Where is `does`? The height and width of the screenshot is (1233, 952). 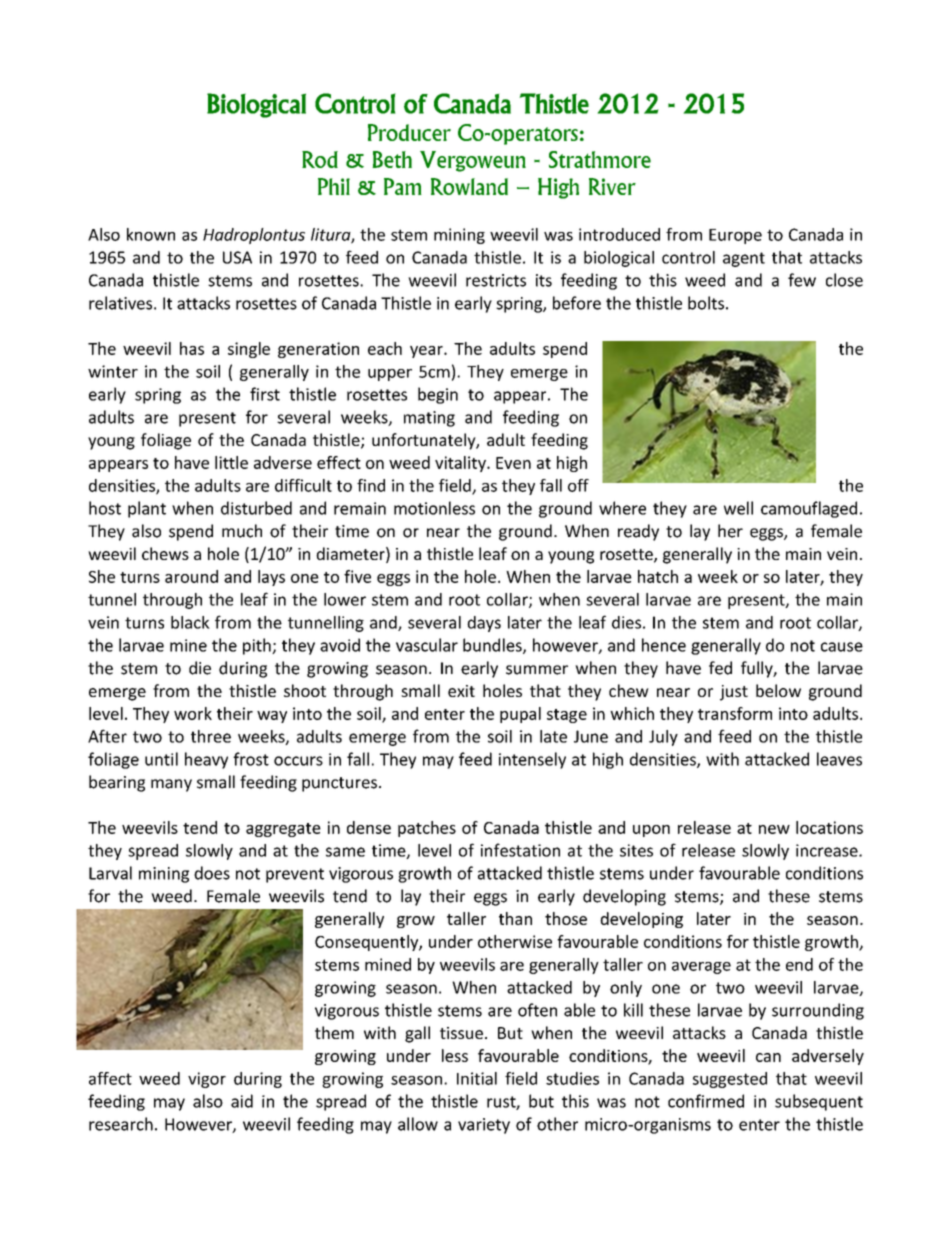
does is located at coordinates (212, 873).
